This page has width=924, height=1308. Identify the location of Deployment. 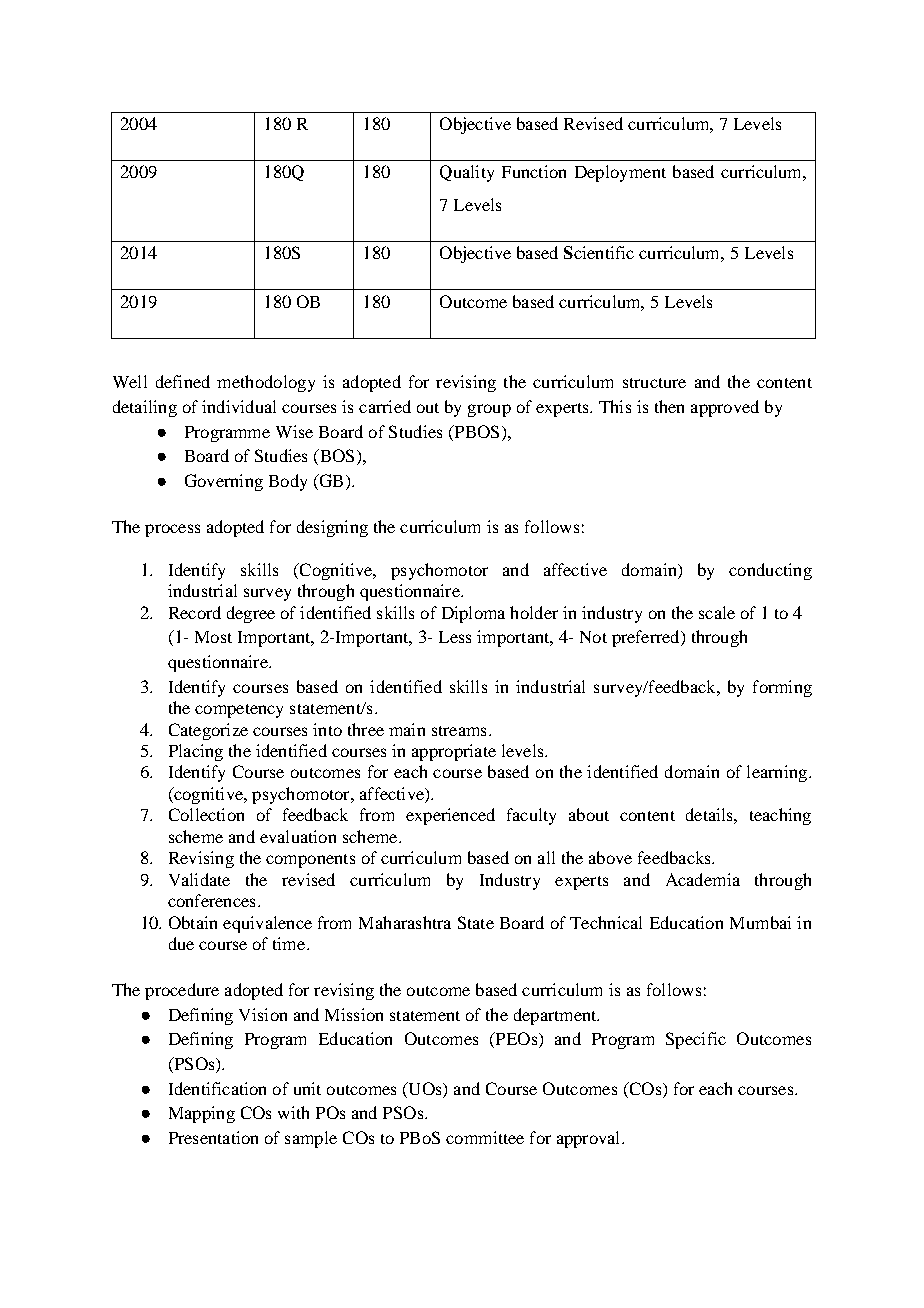
(620, 173).
